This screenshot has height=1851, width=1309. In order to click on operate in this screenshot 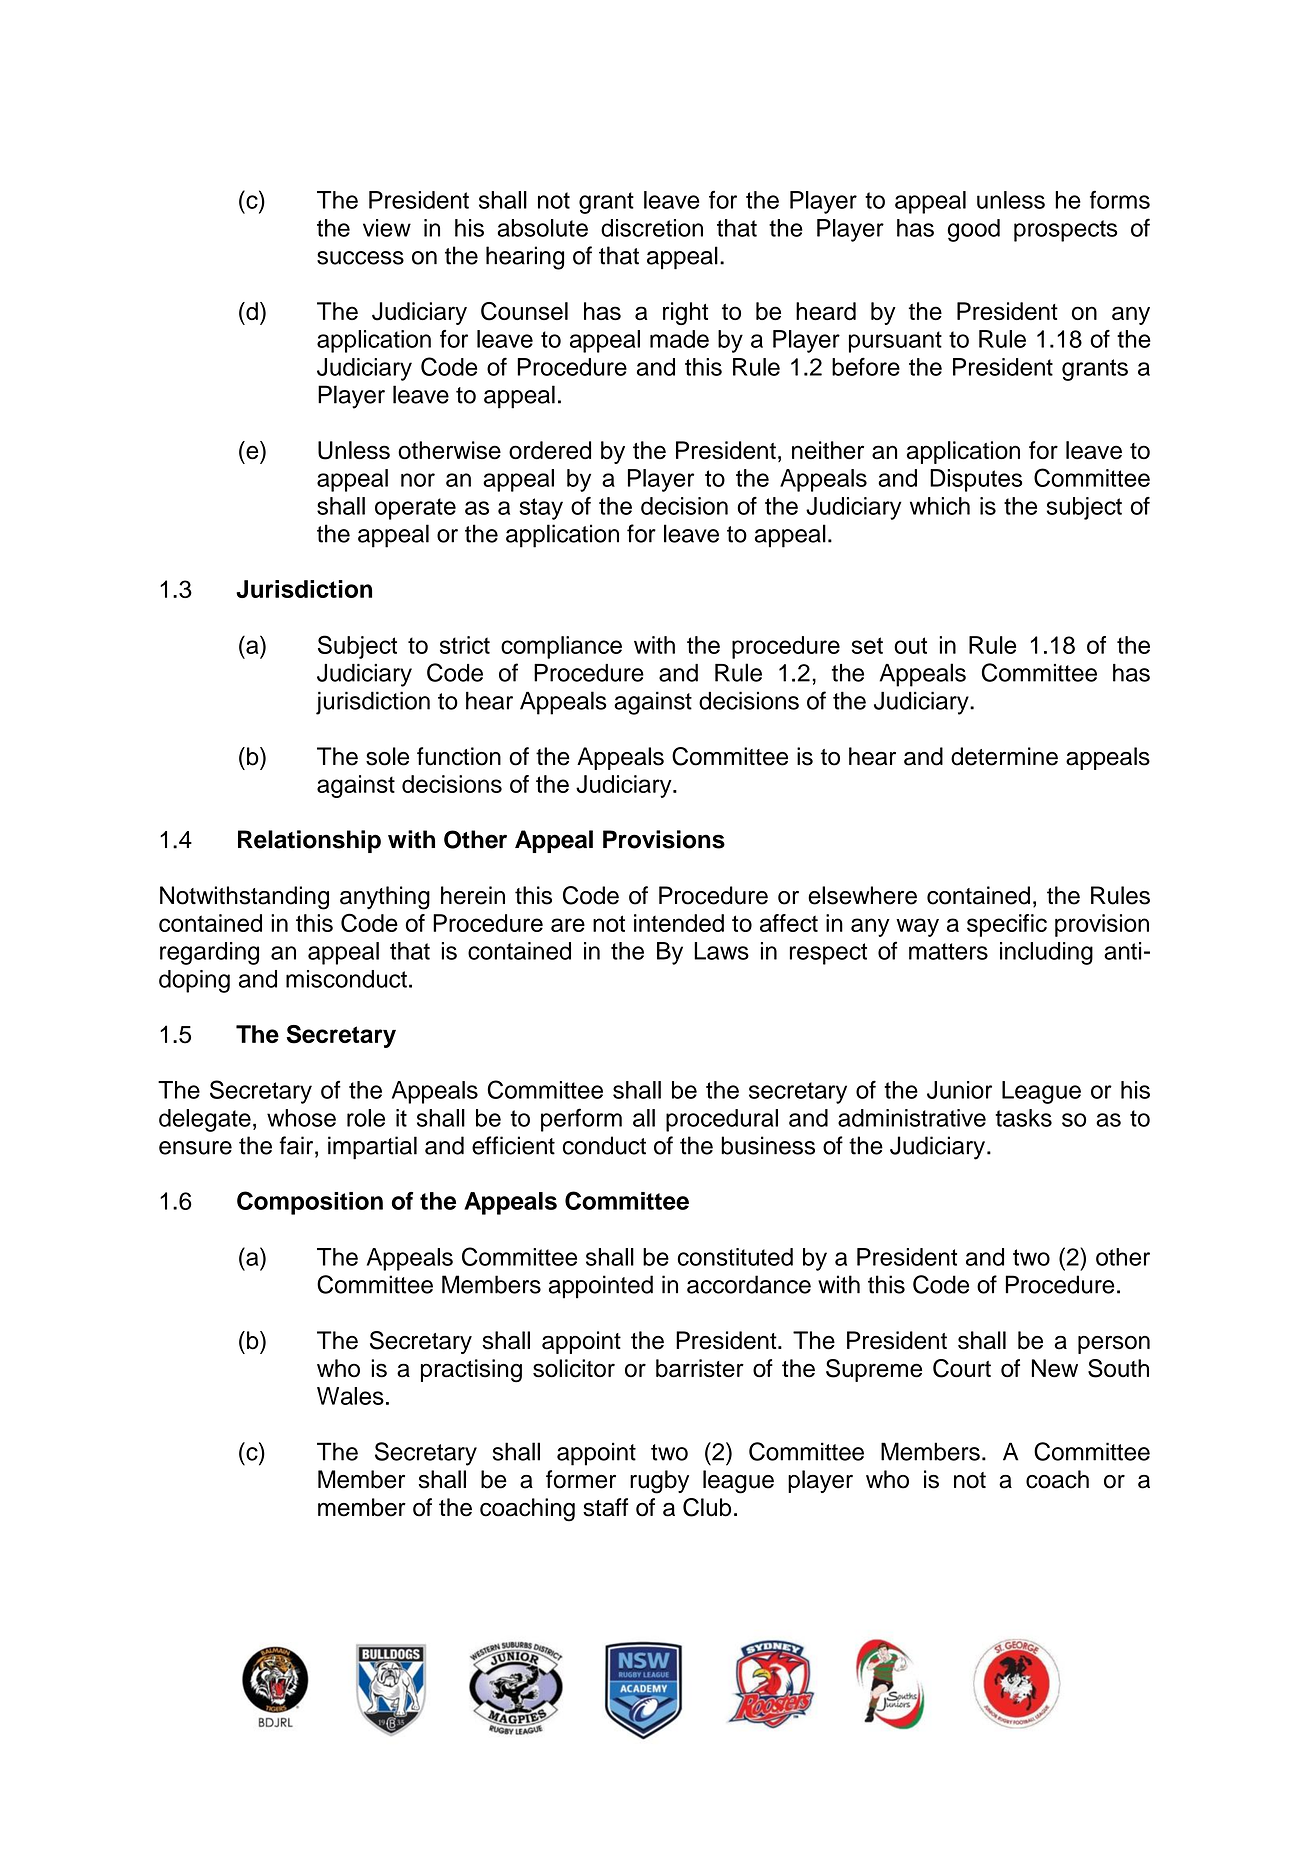, I will do `click(415, 509)`.
